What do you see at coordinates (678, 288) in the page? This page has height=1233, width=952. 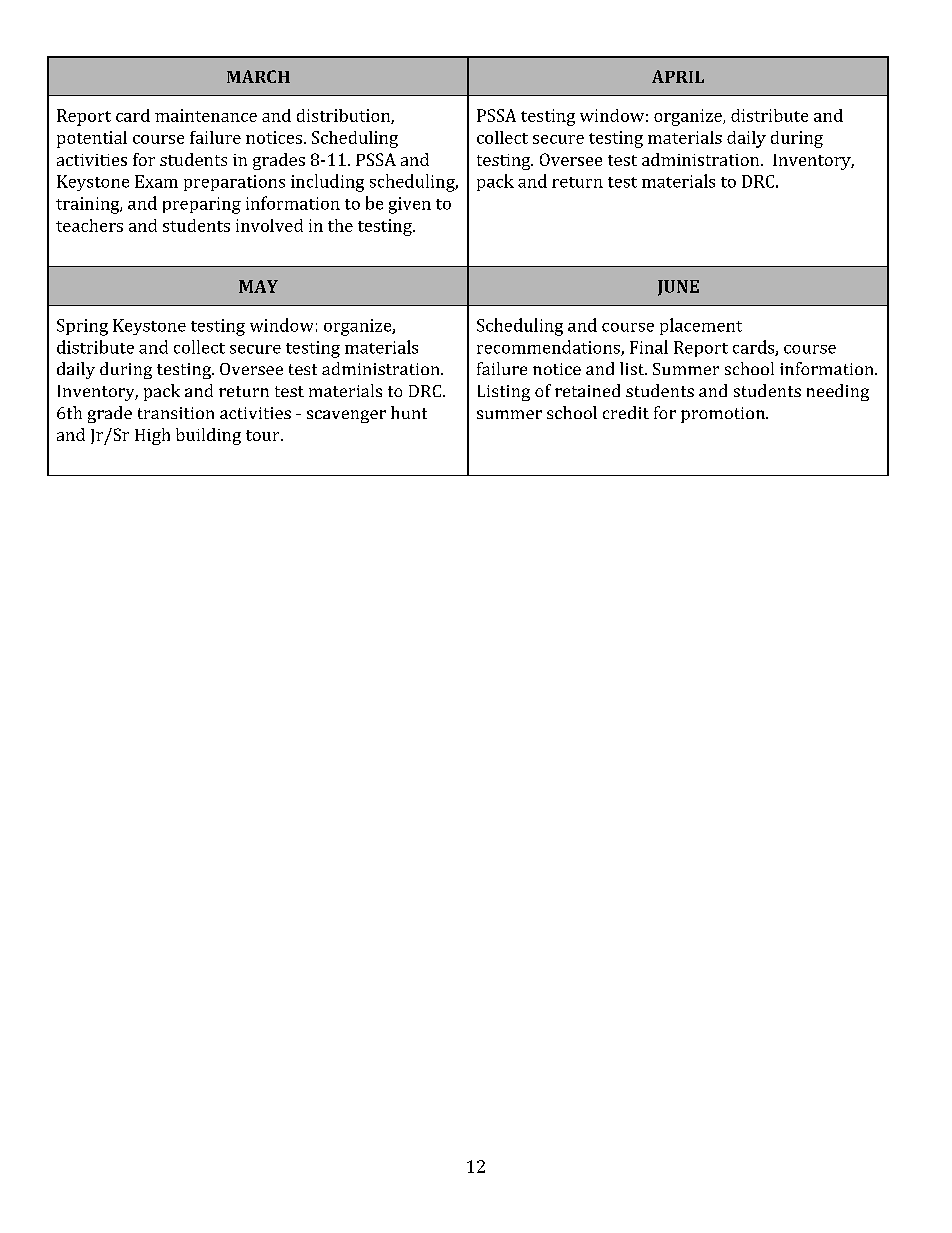 I see `JUNE` at bounding box center [678, 288].
